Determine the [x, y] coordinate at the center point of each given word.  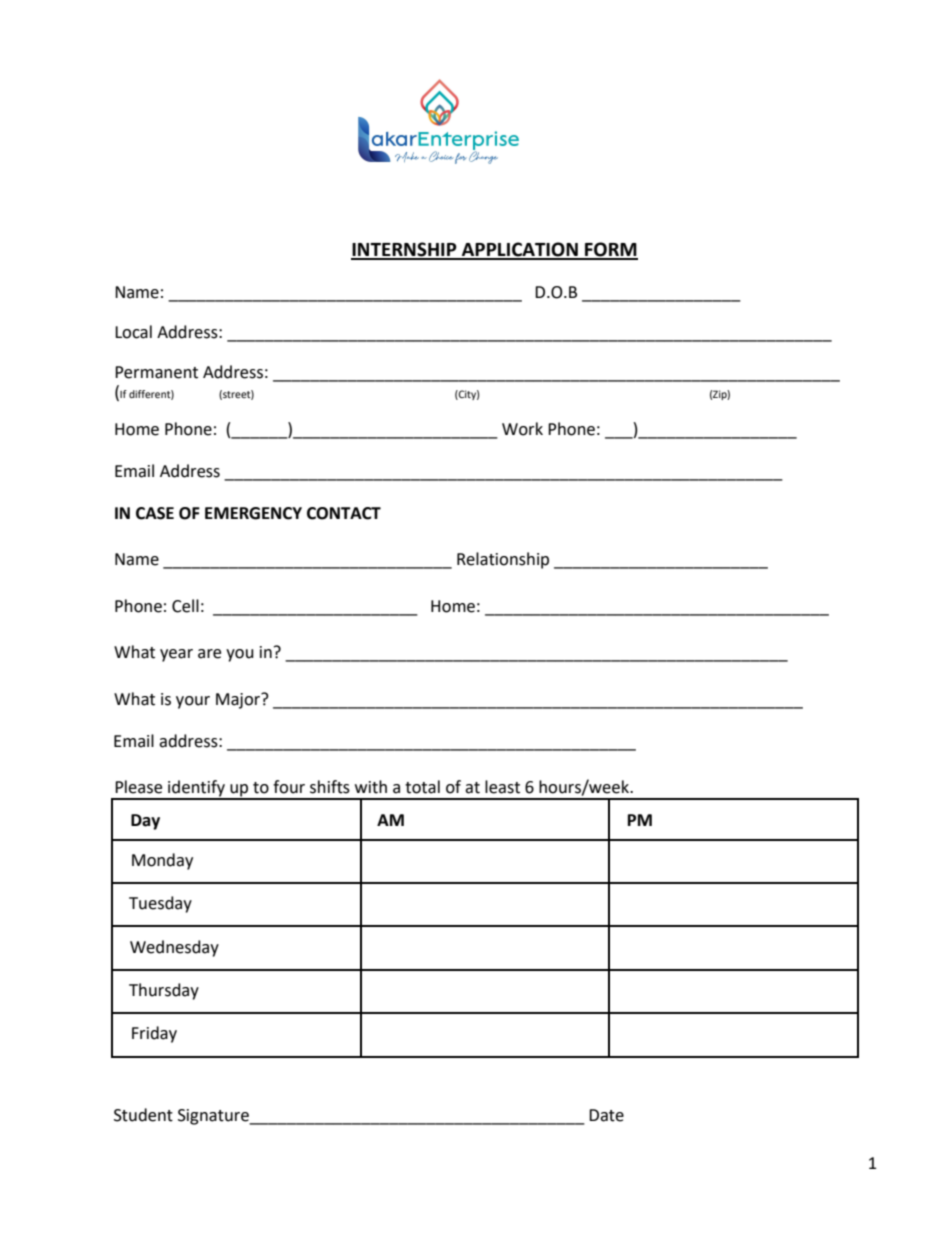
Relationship [503, 560]
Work [522, 429]
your [193, 702]
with [371, 787]
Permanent [156, 372]
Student [143, 1115]
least [502, 787]
